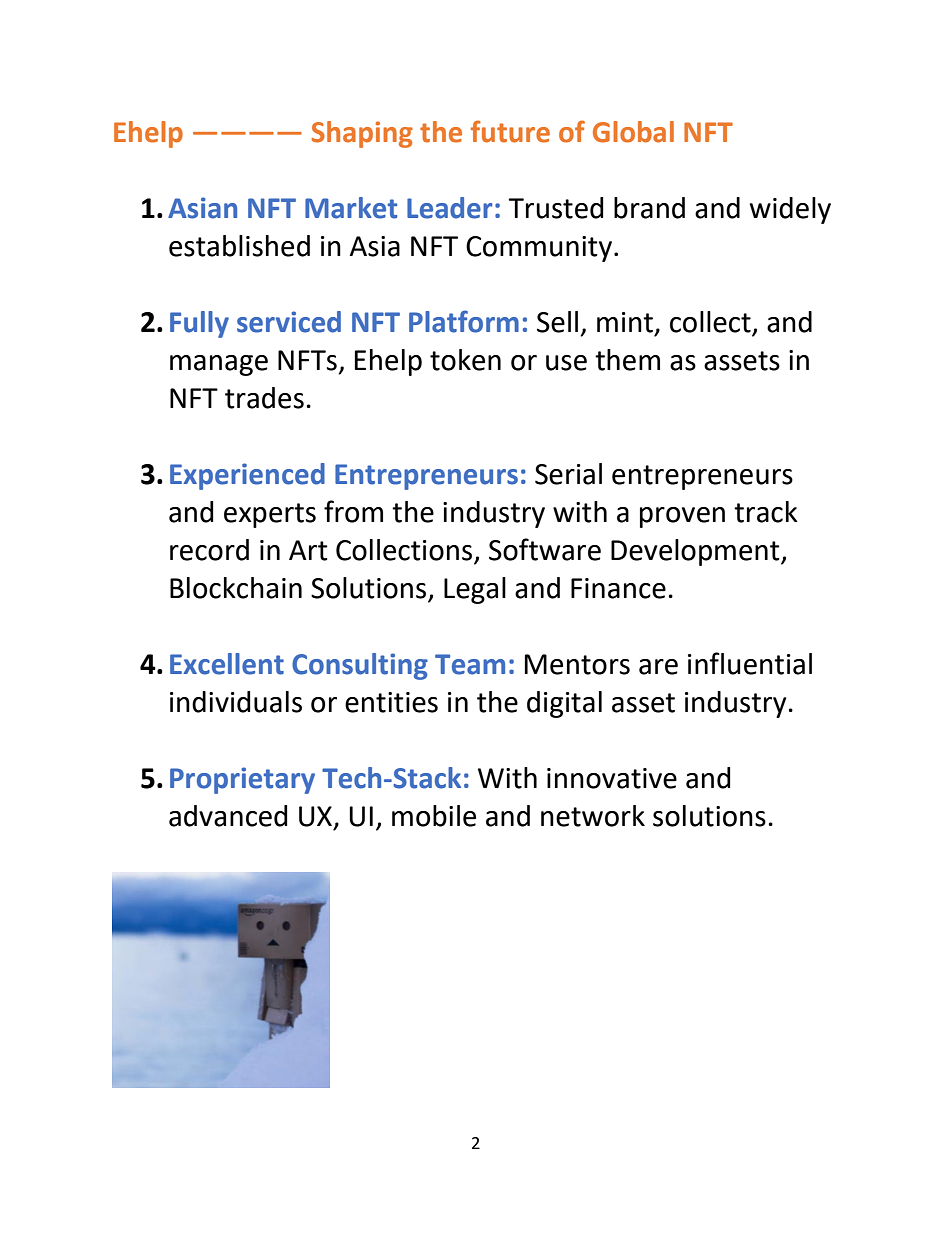 Image resolution: width=952 pixels, height=1233 pixels. I want to click on Global, so click(633, 132).
